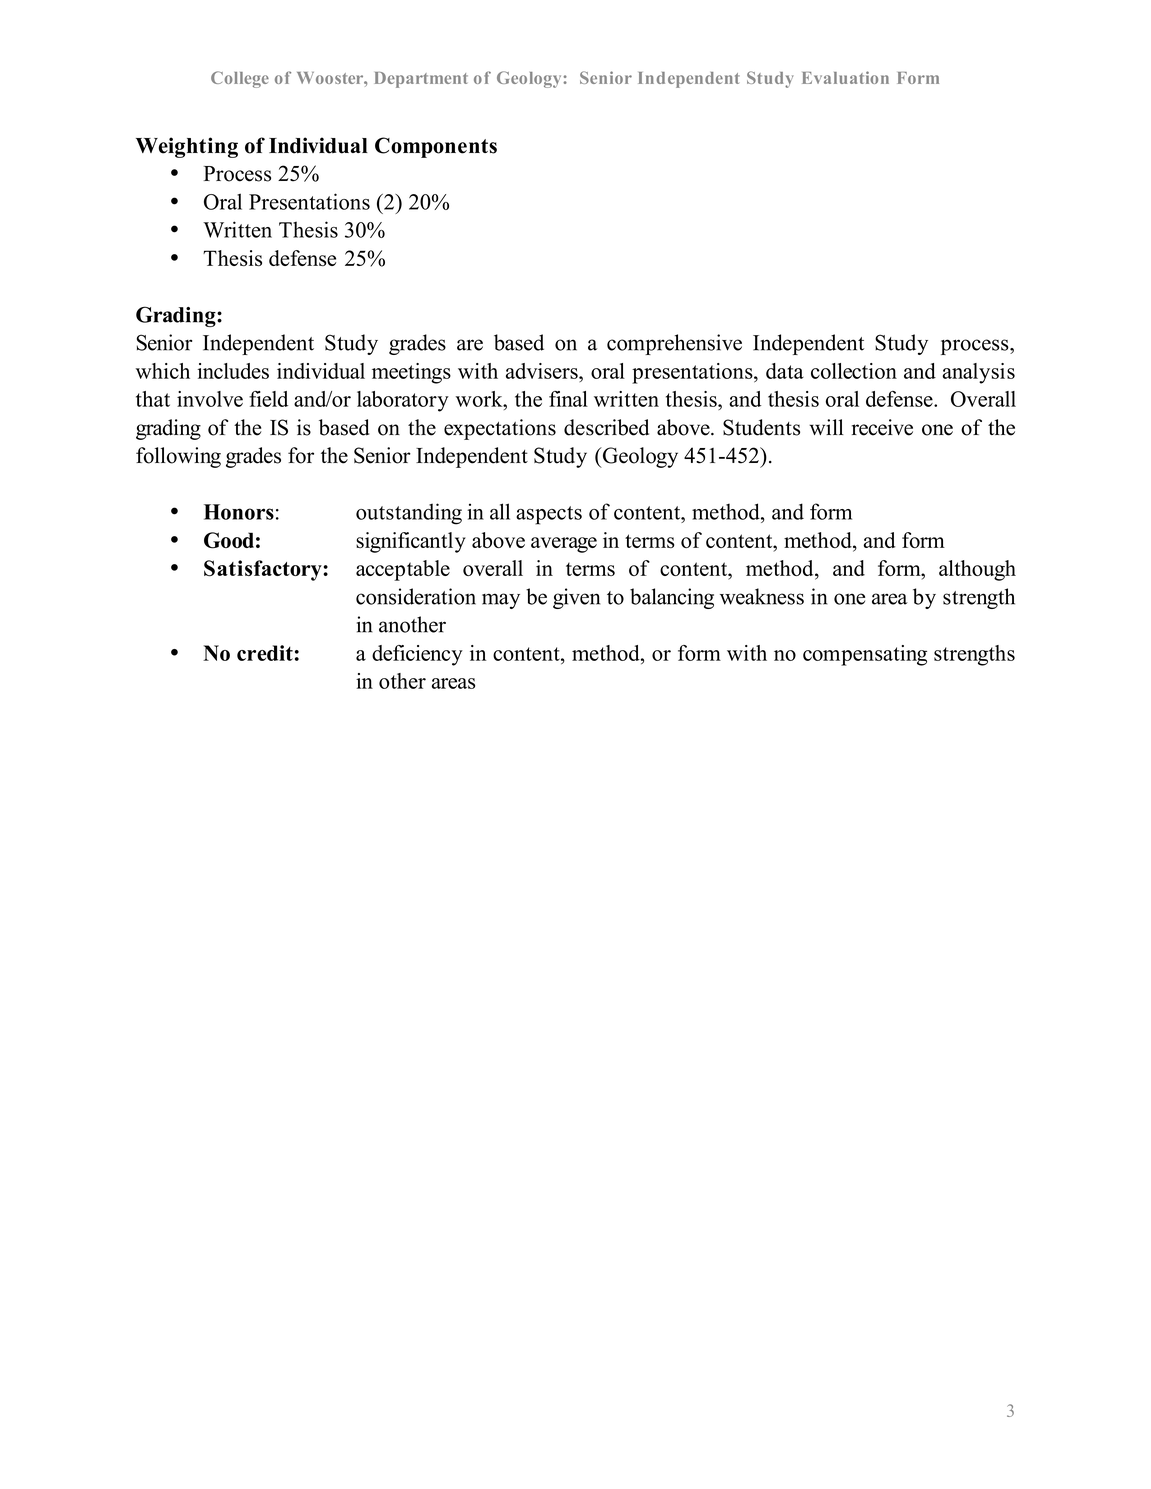  I want to click on collection, so click(854, 371).
